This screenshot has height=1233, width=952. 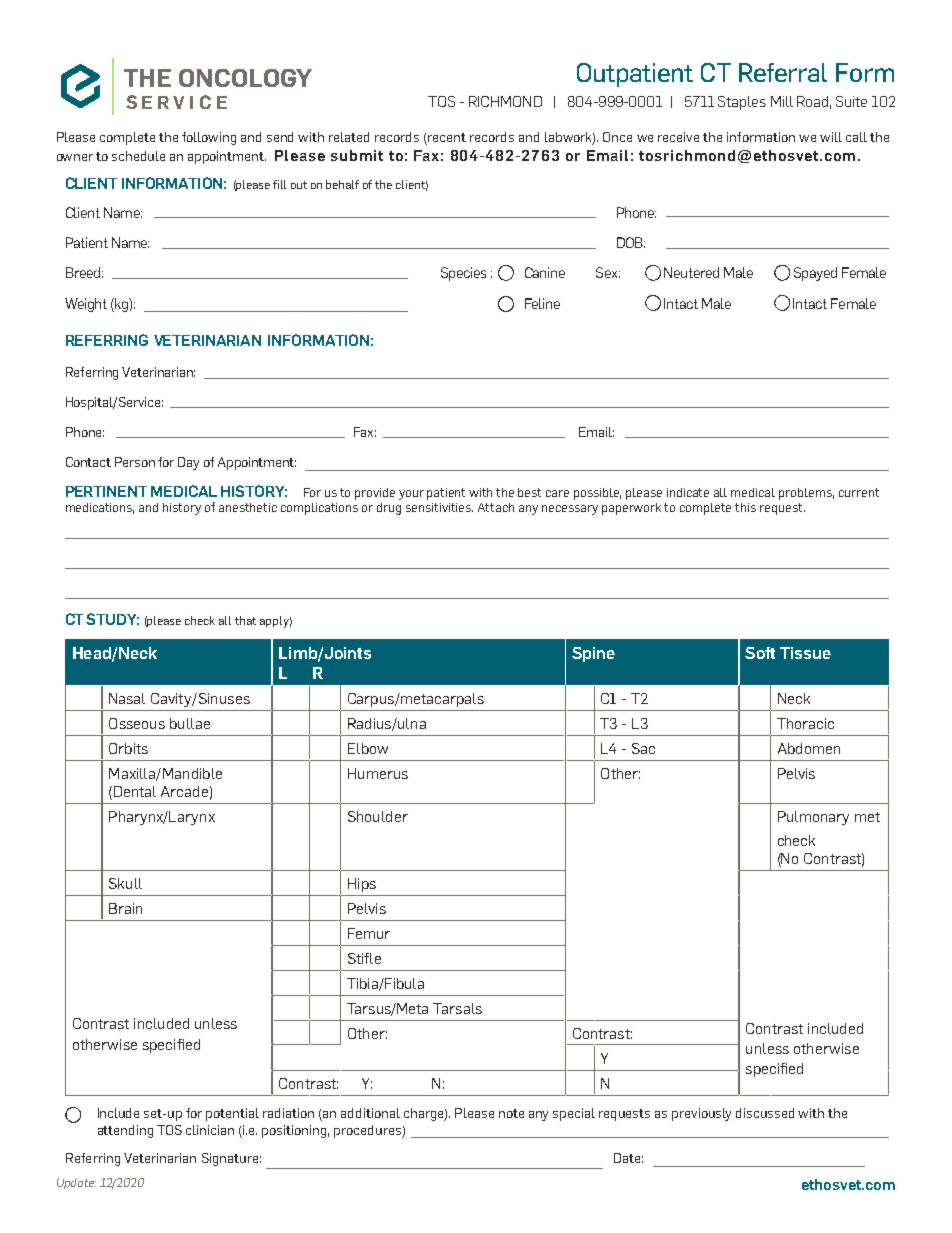 What do you see at coordinates (447, 137) in the screenshot?
I see `recent` at bounding box center [447, 137].
